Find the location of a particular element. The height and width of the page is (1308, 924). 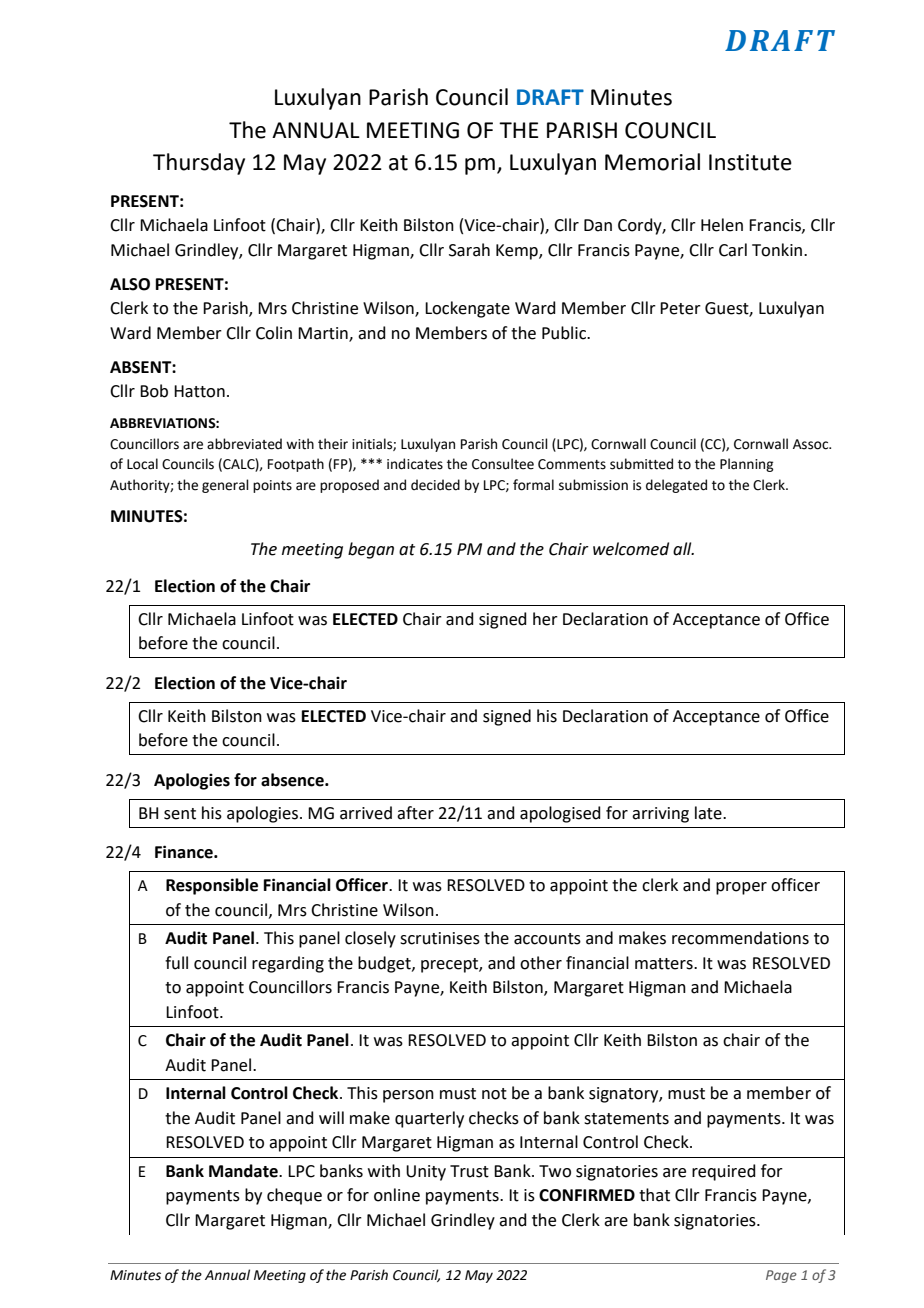

accounts is located at coordinates (547, 939).
